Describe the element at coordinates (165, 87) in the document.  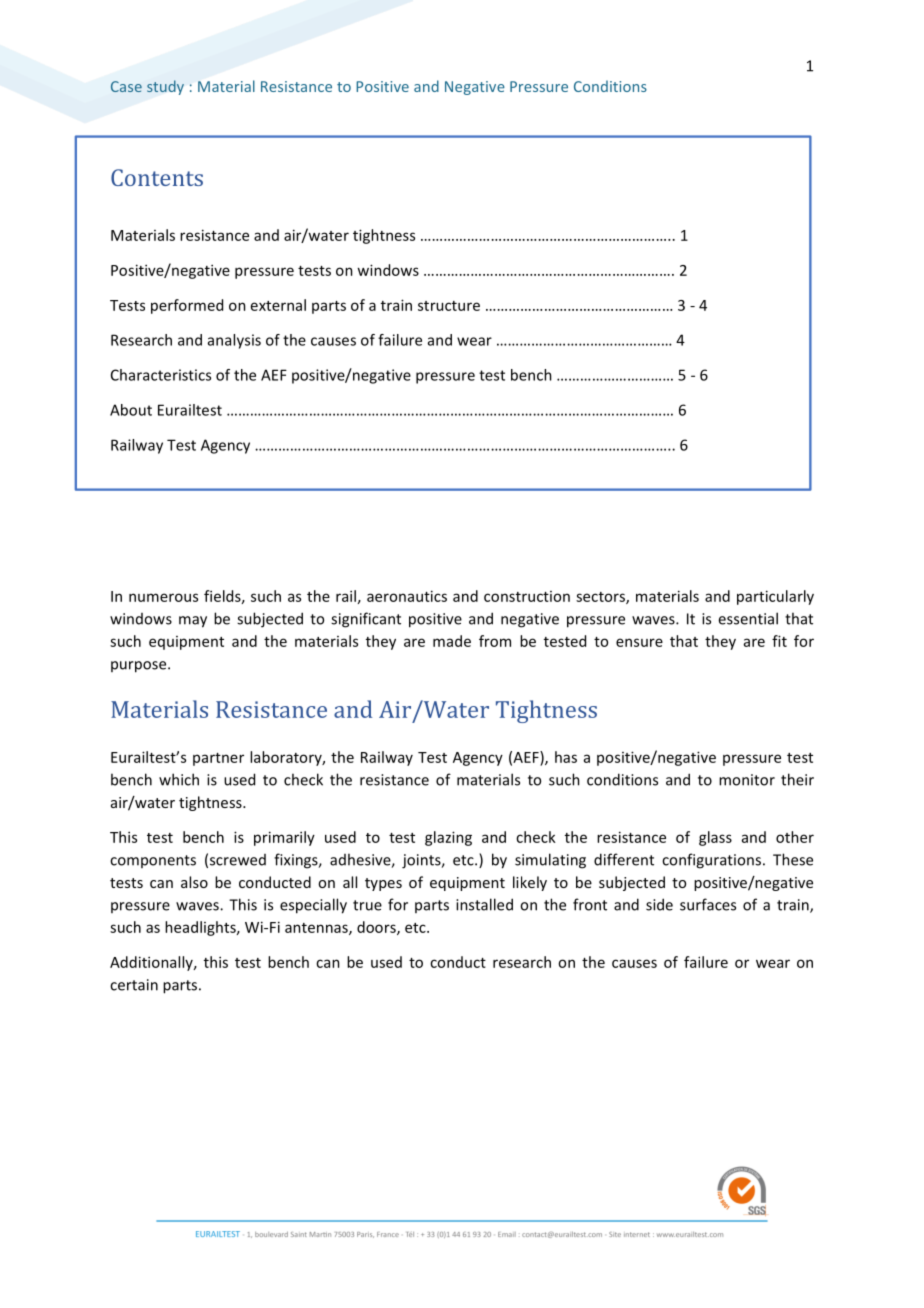
I see `study` at that location.
